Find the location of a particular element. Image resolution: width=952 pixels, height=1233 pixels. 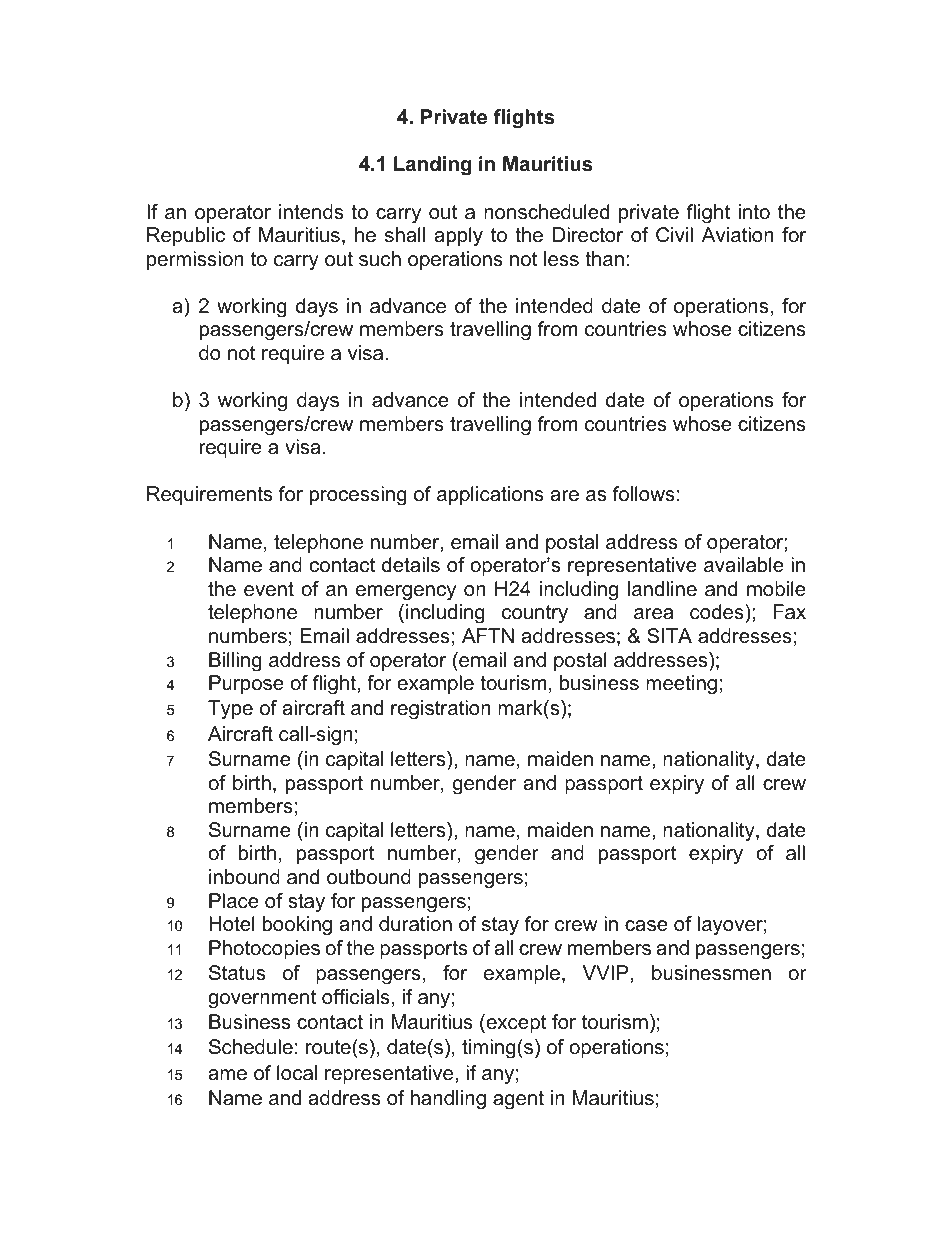

meeting is located at coordinates (681, 685).
